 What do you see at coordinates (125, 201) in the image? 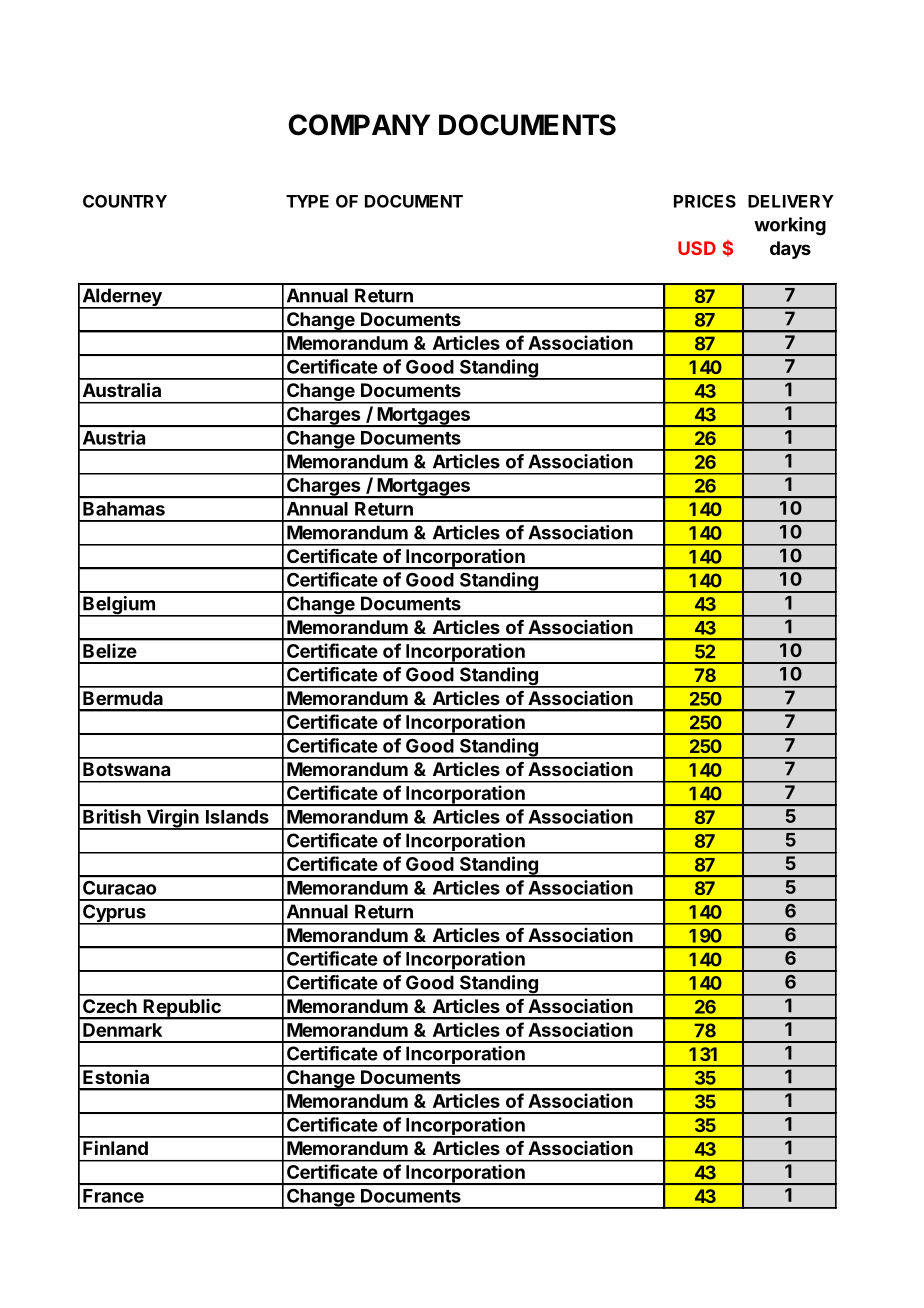
I see `COUNTRY` at bounding box center [125, 201].
